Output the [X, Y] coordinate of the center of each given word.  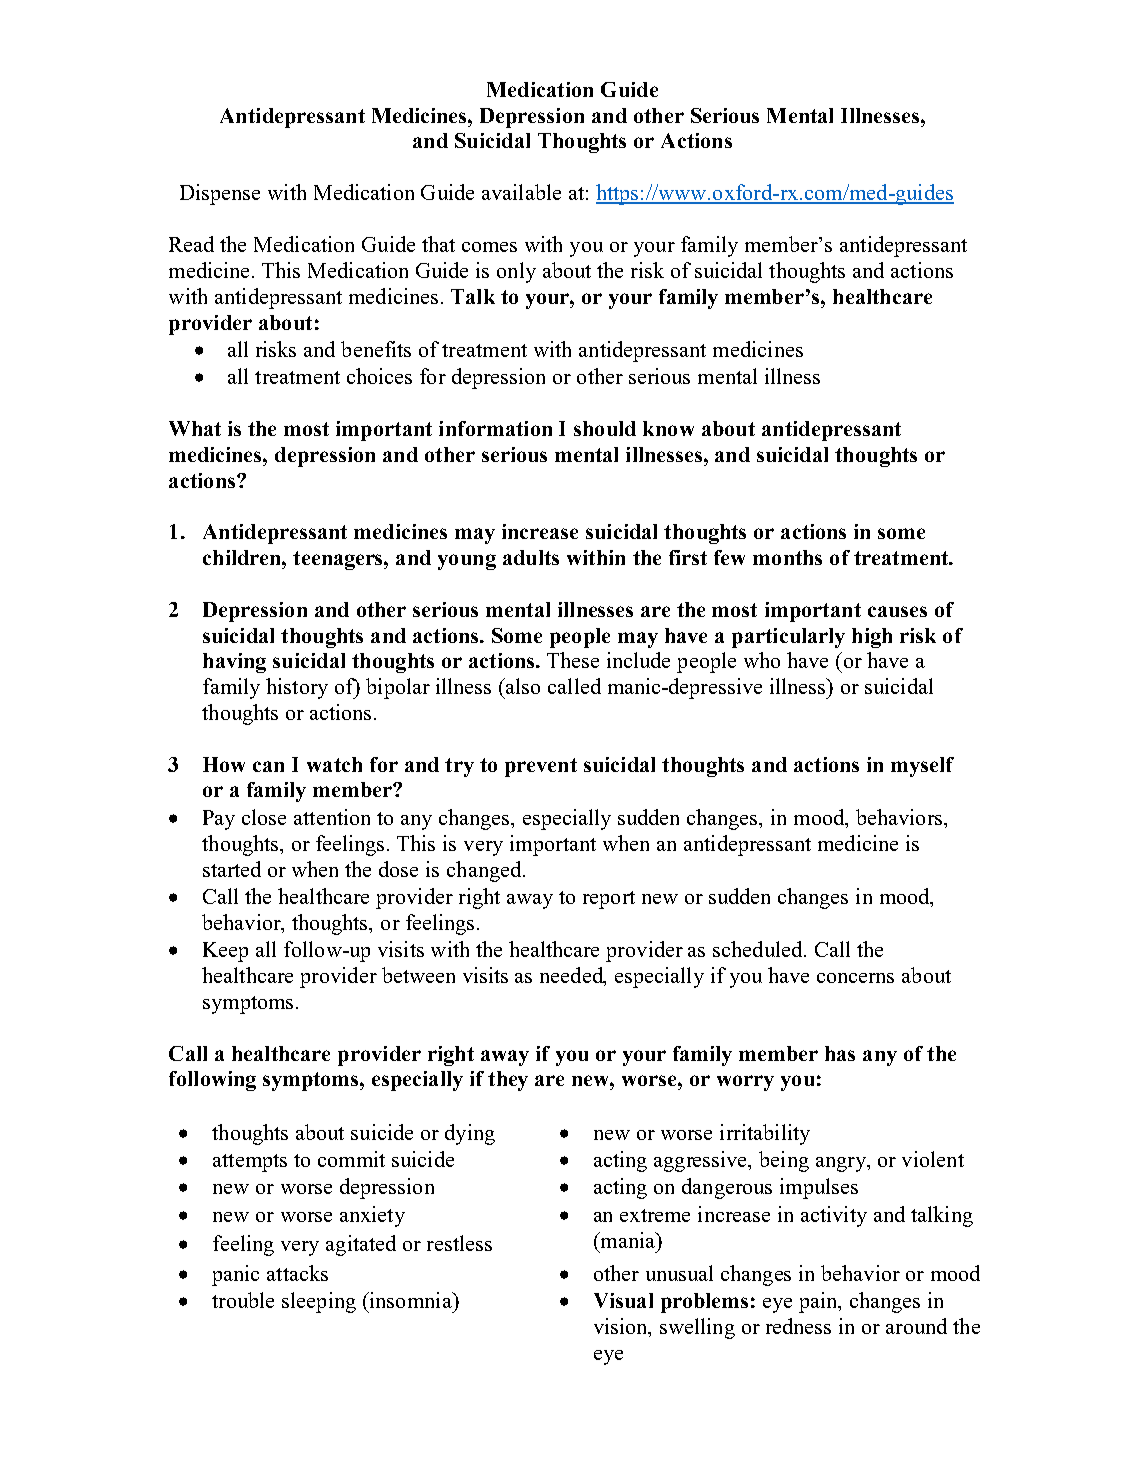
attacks [297, 1273]
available [521, 192]
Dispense [220, 194]
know [668, 428]
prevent [541, 767]
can [268, 766]
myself [922, 767]
